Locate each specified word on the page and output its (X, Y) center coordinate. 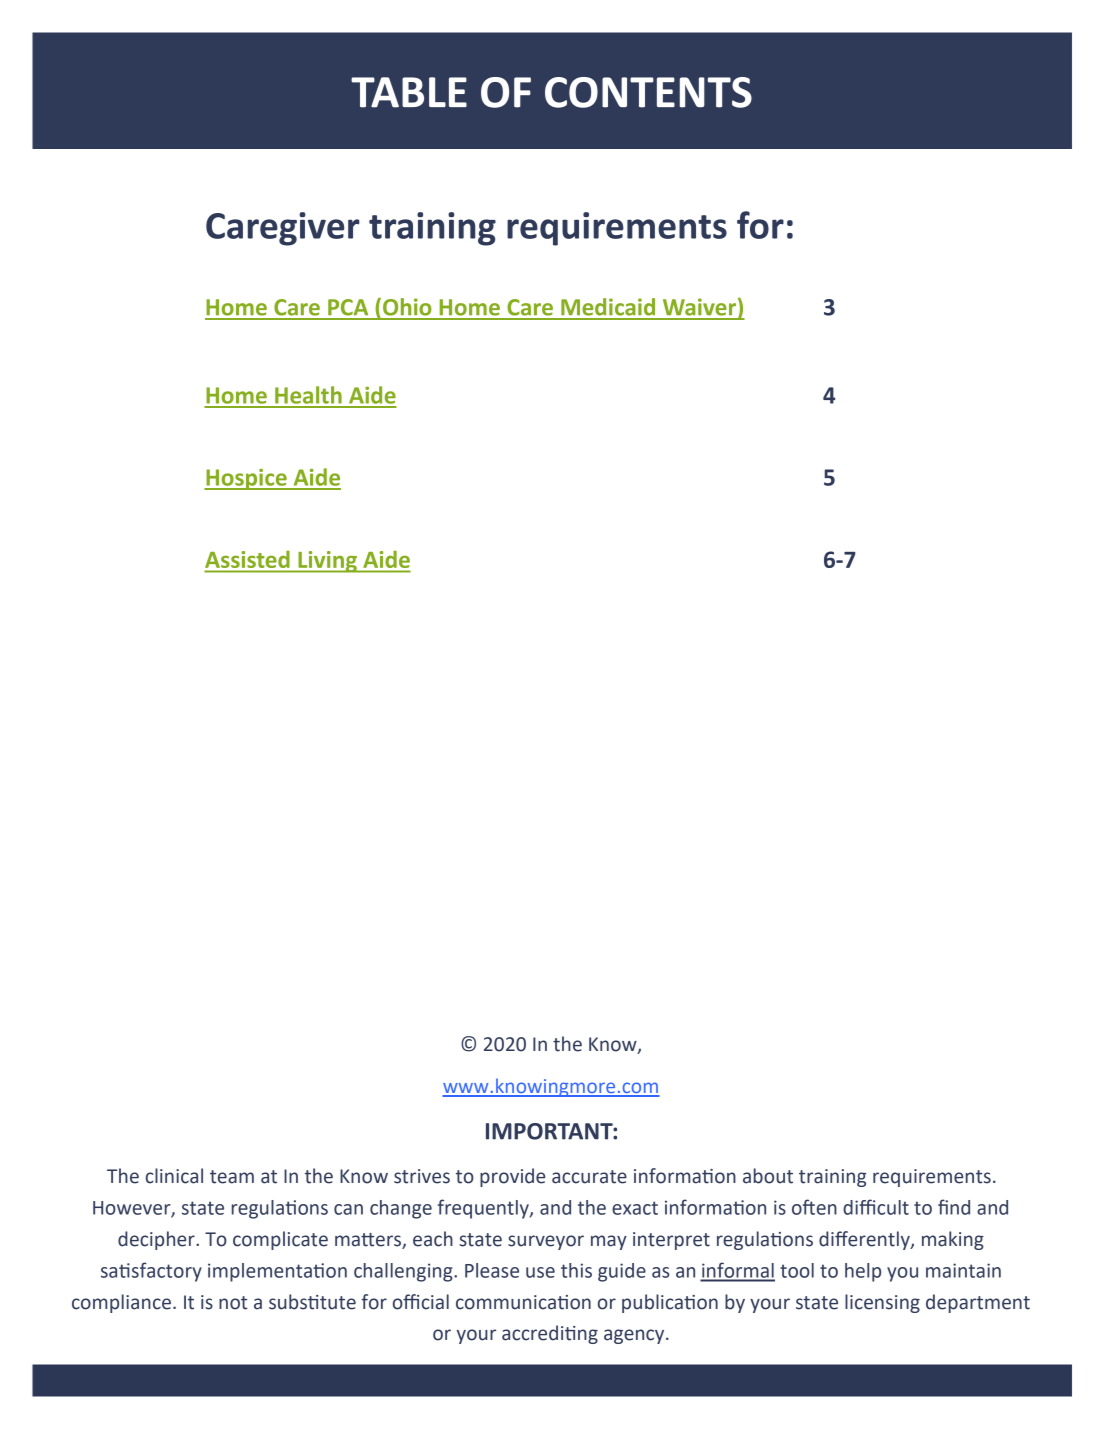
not (233, 1303)
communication (523, 1302)
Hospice (246, 479)
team (232, 1177)
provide (512, 1177)
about (768, 1176)
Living (327, 562)
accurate (589, 1177)
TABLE (409, 92)
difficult (876, 1207)
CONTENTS (648, 92)
